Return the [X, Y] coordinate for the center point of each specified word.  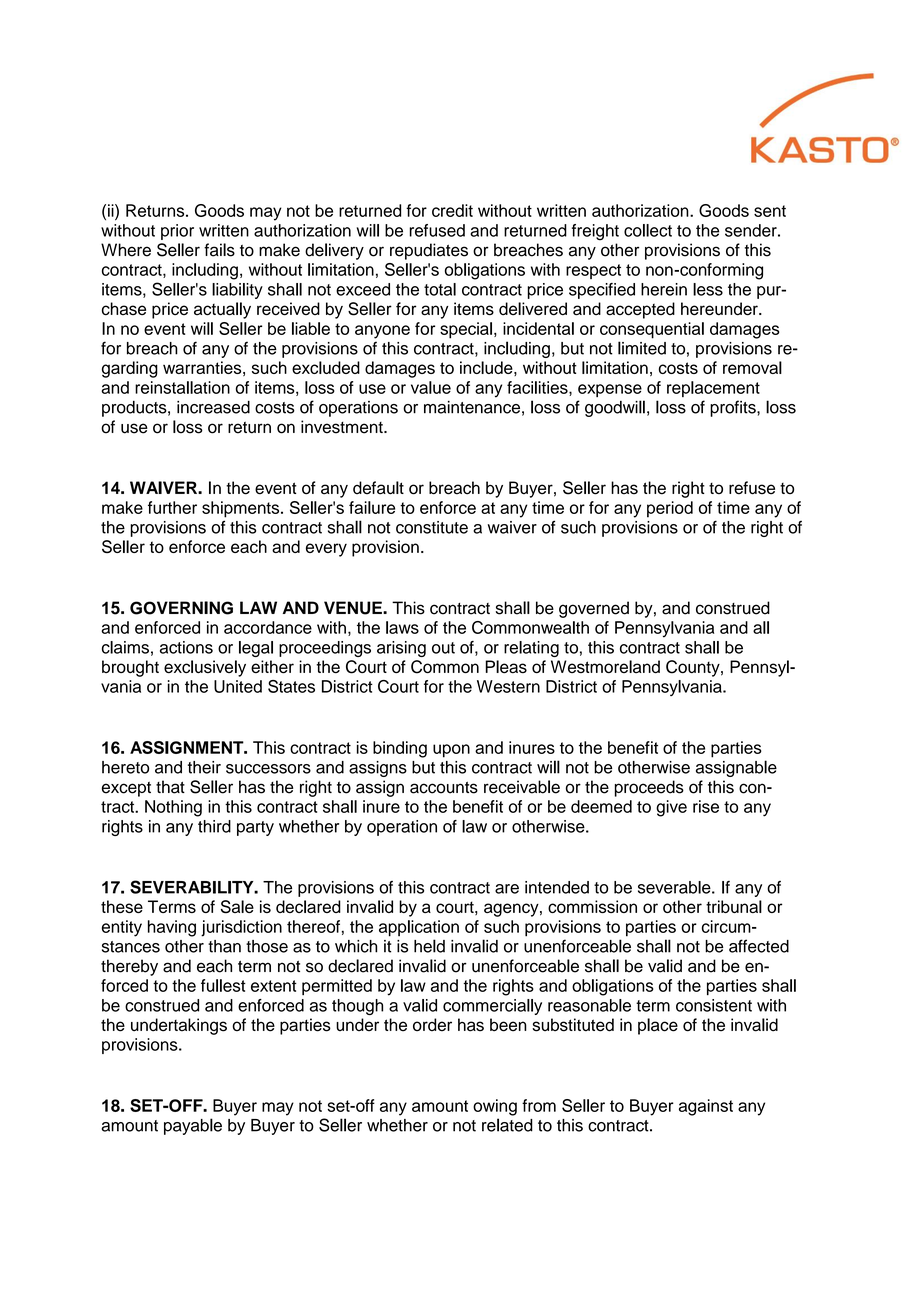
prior [177, 232]
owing [495, 1107]
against [706, 1107]
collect [648, 230]
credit [452, 210]
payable [193, 1126]
